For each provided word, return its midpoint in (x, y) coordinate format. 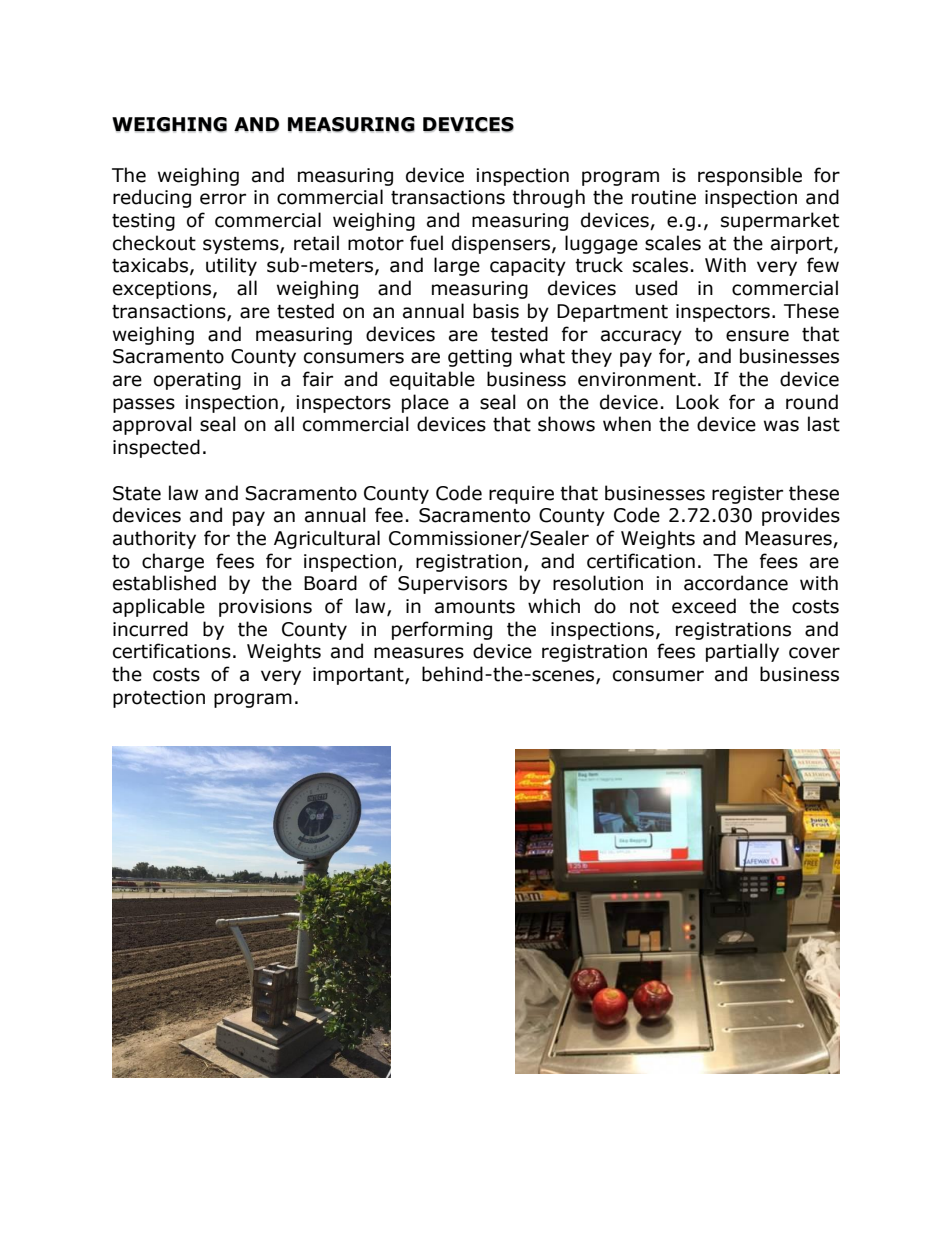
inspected (156, 448)
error (223, 199)
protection (159, 699)
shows (566, 424)
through (548, 198)
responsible (750, 176)
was (781, 426)
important (359, 676)
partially (742, 652)
